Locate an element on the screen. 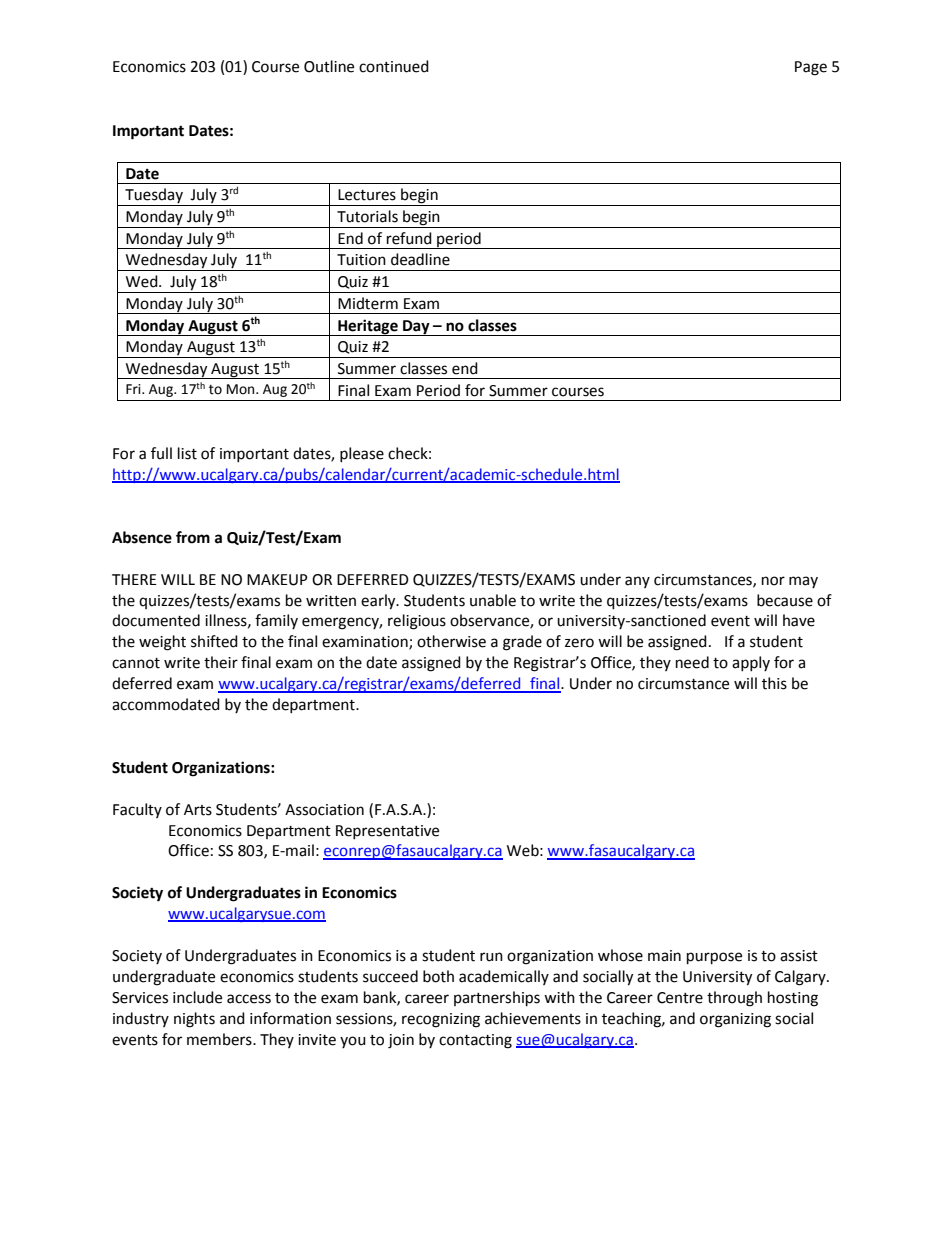 This screenshot has width=952, height=1233. nights is located at coordinates (194, 1020).
